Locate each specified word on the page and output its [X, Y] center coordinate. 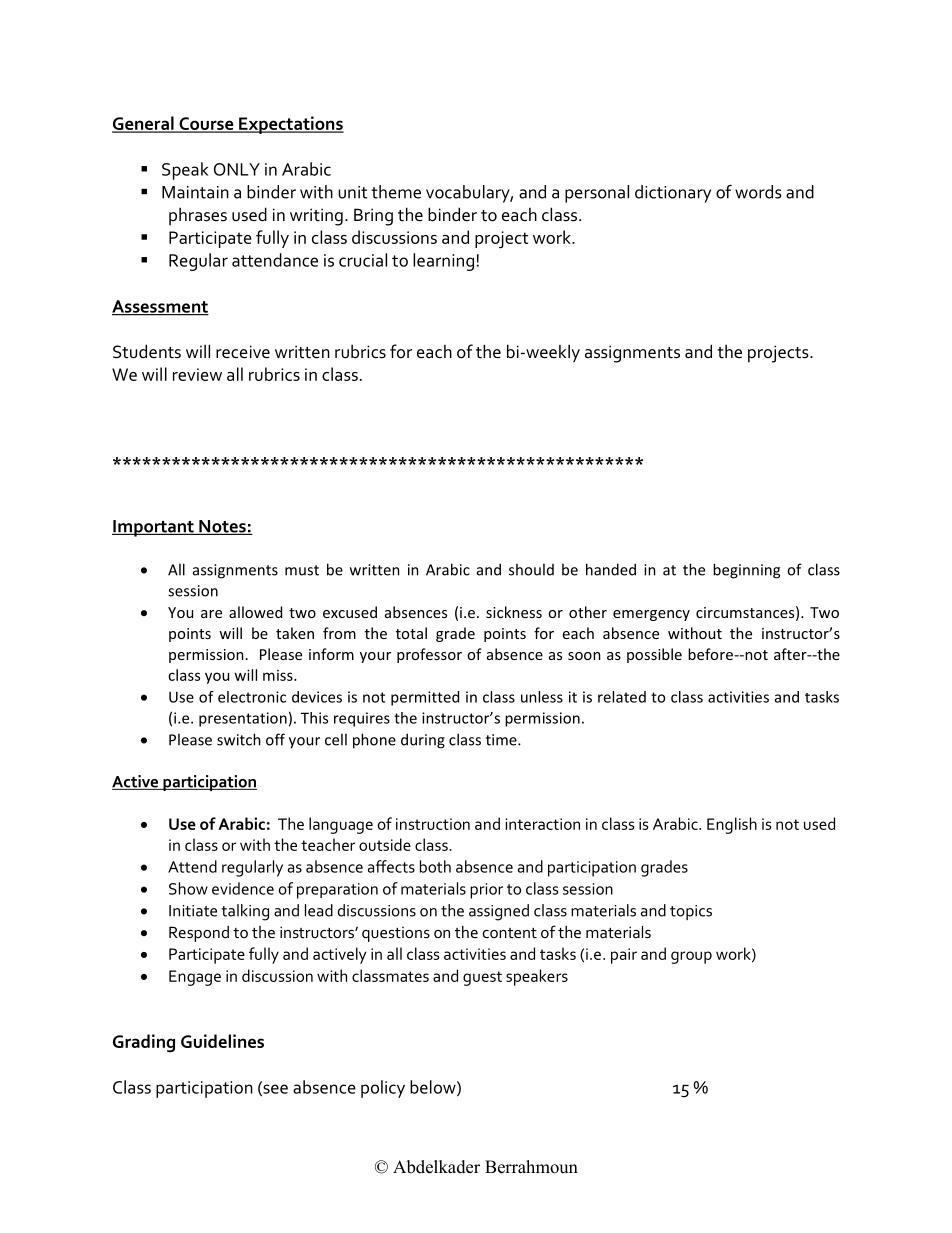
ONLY [237, 169]
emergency [651, 615]
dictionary [673, 194]
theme [396, 192]
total [411, 633]
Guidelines [222, 1041]
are [211, 614]
